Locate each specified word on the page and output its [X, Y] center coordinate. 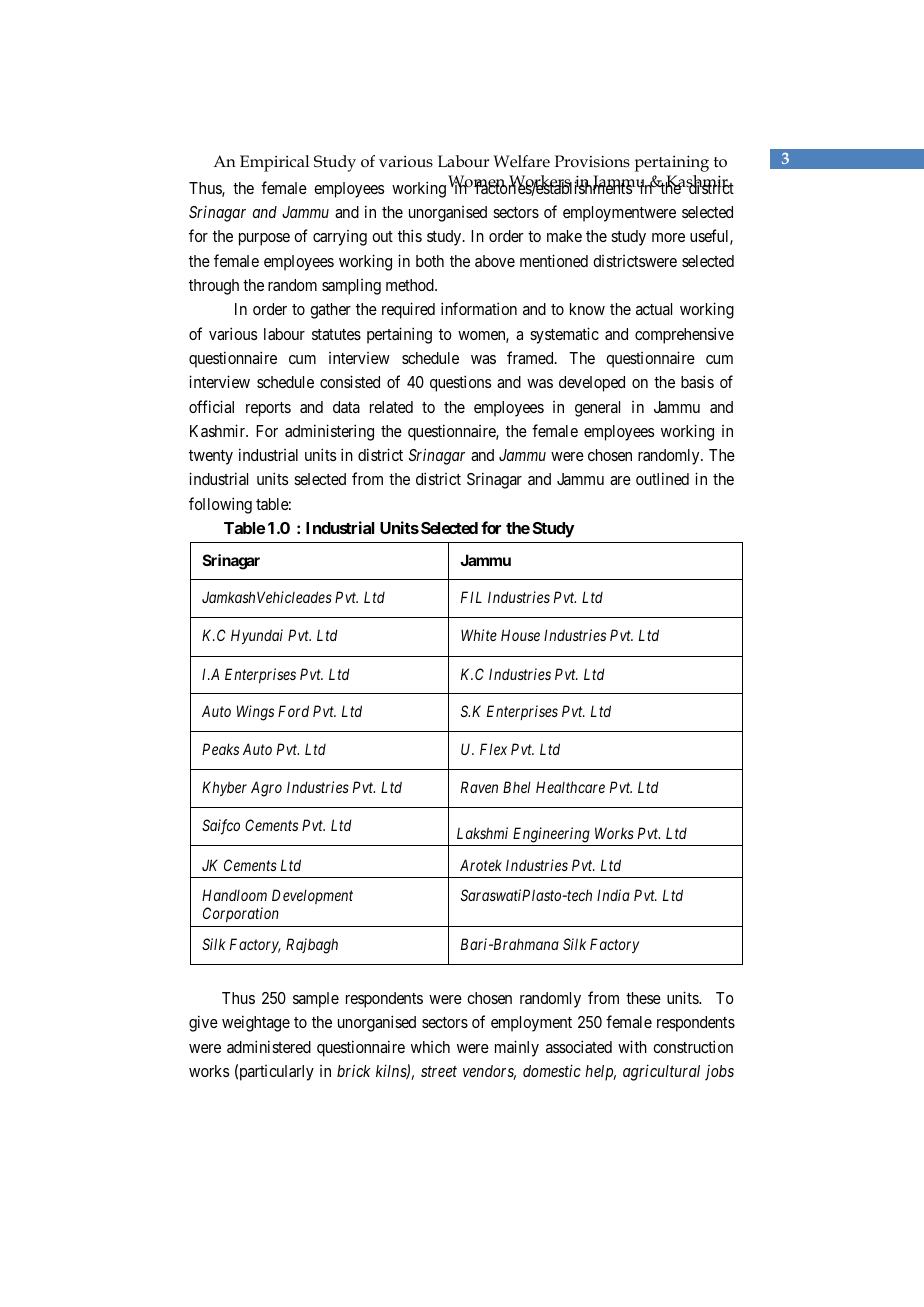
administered [269, 1046]
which [430, 1047]
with [632, 1046]
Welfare [521, 161]
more [668, 237]
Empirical [274, 163]
